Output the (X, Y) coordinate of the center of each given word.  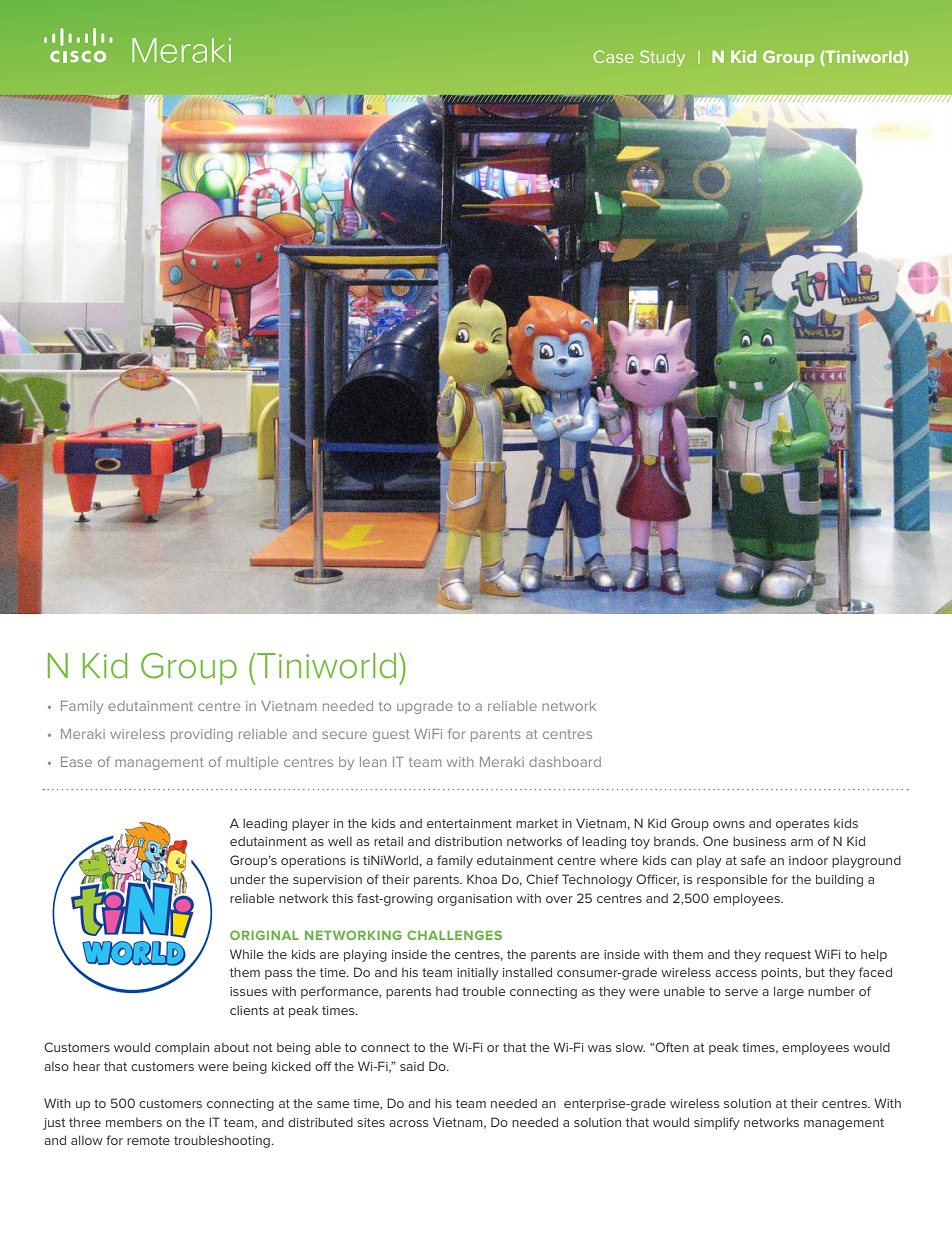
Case (614, 56)
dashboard (565, 762)
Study (662, 58)
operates (802, 825)
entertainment (469, 823)
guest (391, 735)
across (408, 1123)
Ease (76, 762)
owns (729, 824)
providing (202, 735)
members (134, 1122)
